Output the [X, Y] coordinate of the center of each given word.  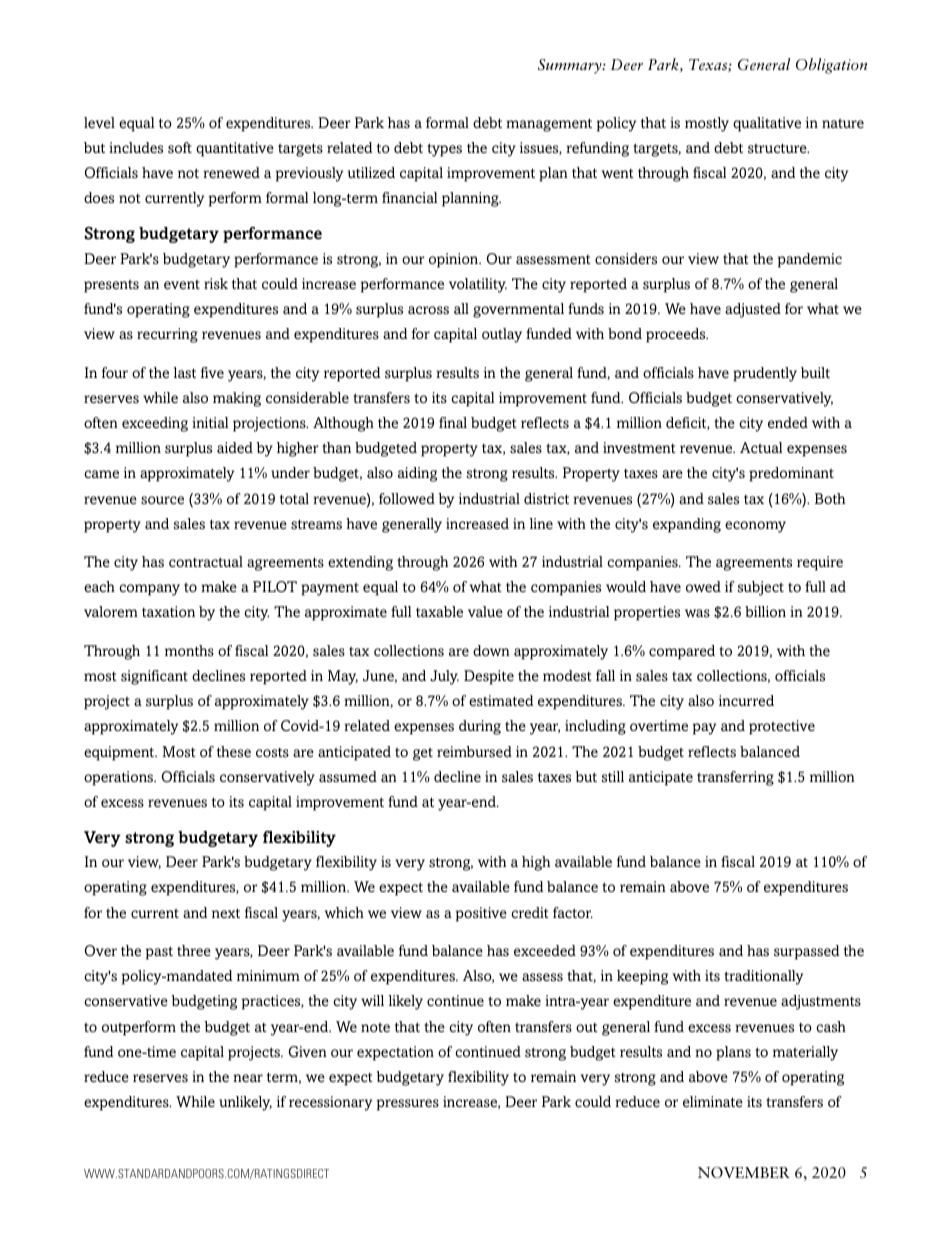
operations [120, 778]
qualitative [767, 124]
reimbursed [474, 751]
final [453, 422]
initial [210, 422]
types [444, 150]
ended [788, 422]
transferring [735, 778]
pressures [408, 1105]
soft [180, 148]
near [248, 1078]
